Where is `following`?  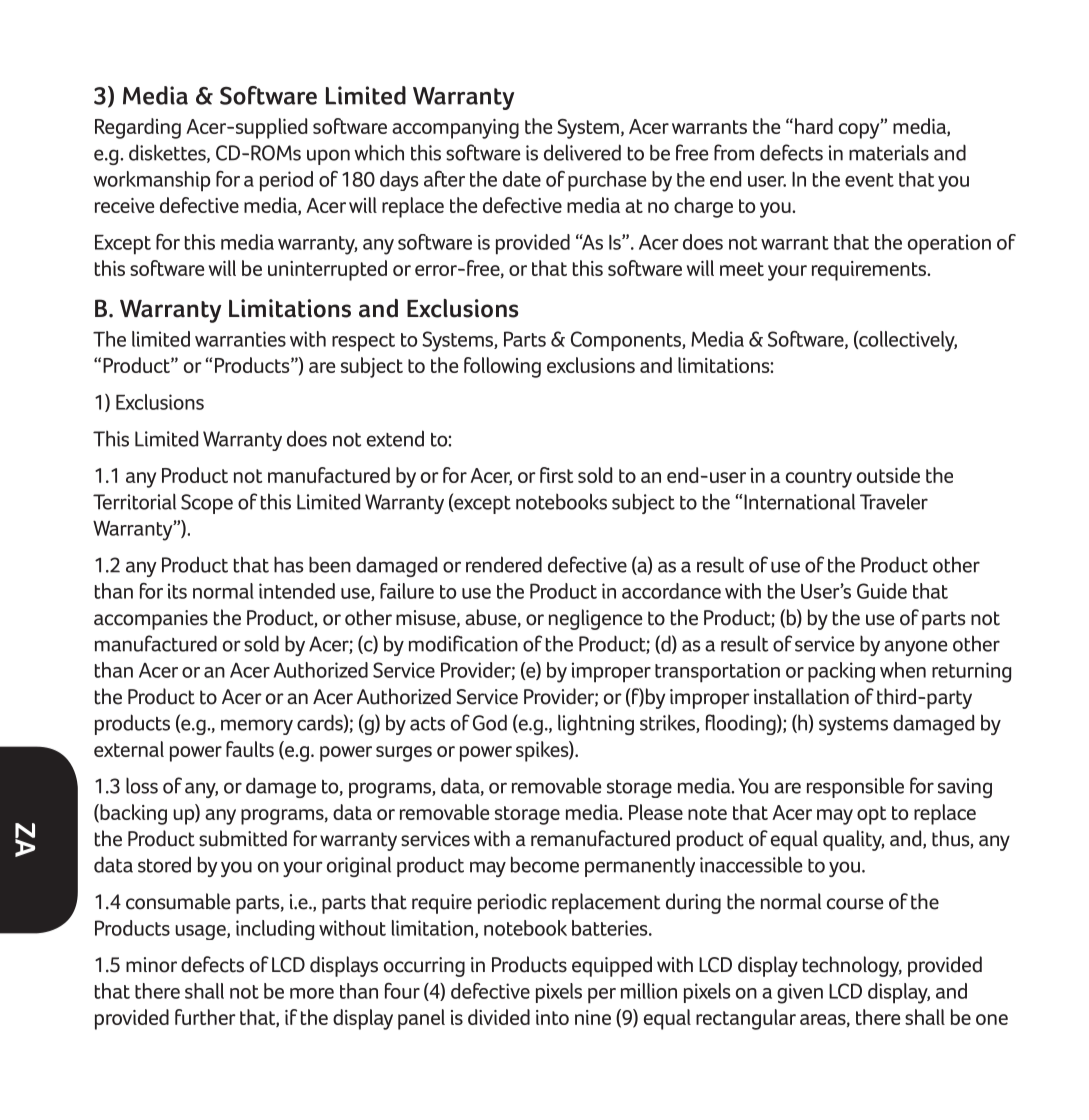
following is located at coordinates (502, 367).
